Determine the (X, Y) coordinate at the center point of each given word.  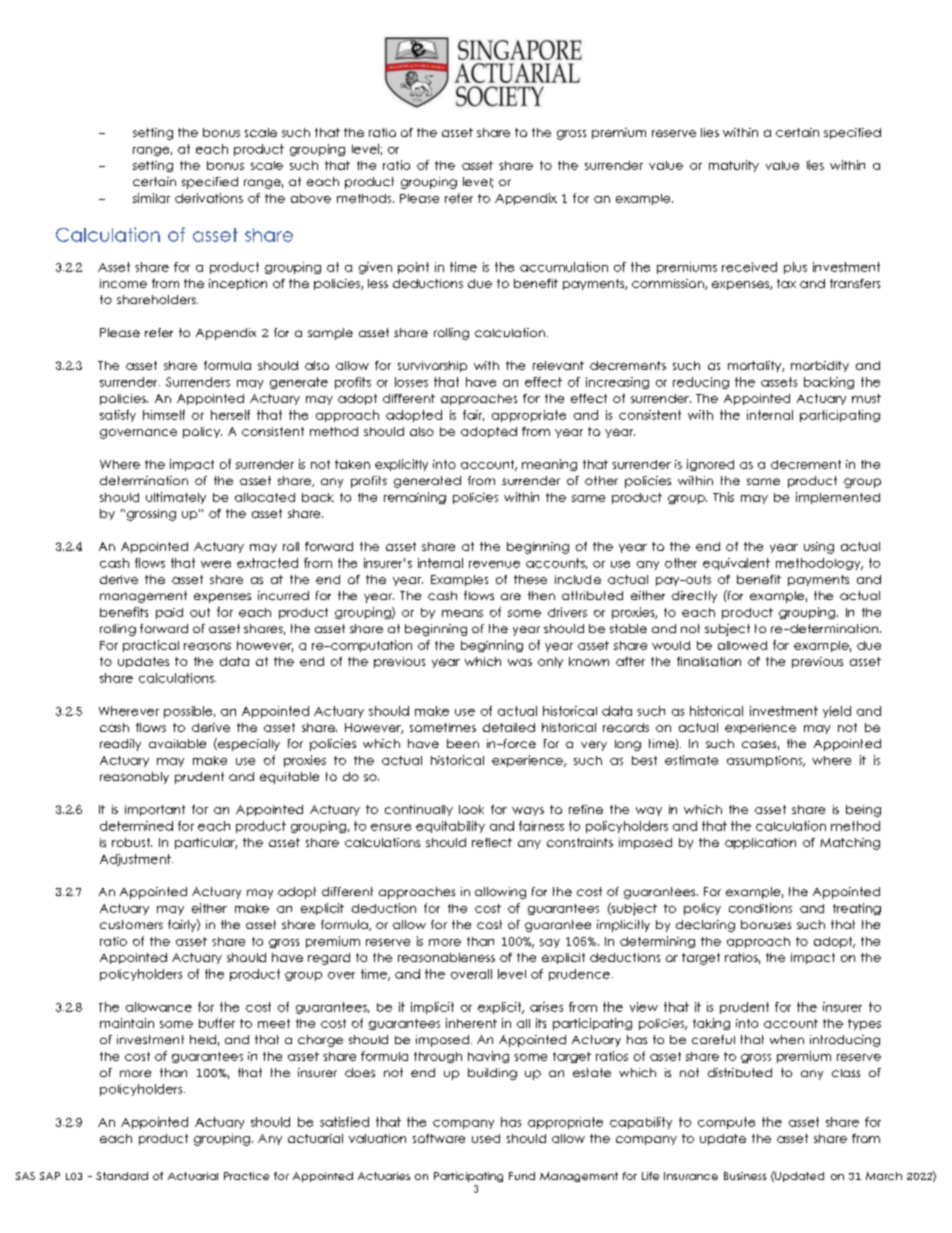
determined (136, 826)
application (760, 843)
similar (151, 198)
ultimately (176, 498)
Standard (122, 1176)
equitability (450, 827)
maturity (734, 166)
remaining (415, 498)
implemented (838, 498)
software (439, 1138)
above (311, 198)
